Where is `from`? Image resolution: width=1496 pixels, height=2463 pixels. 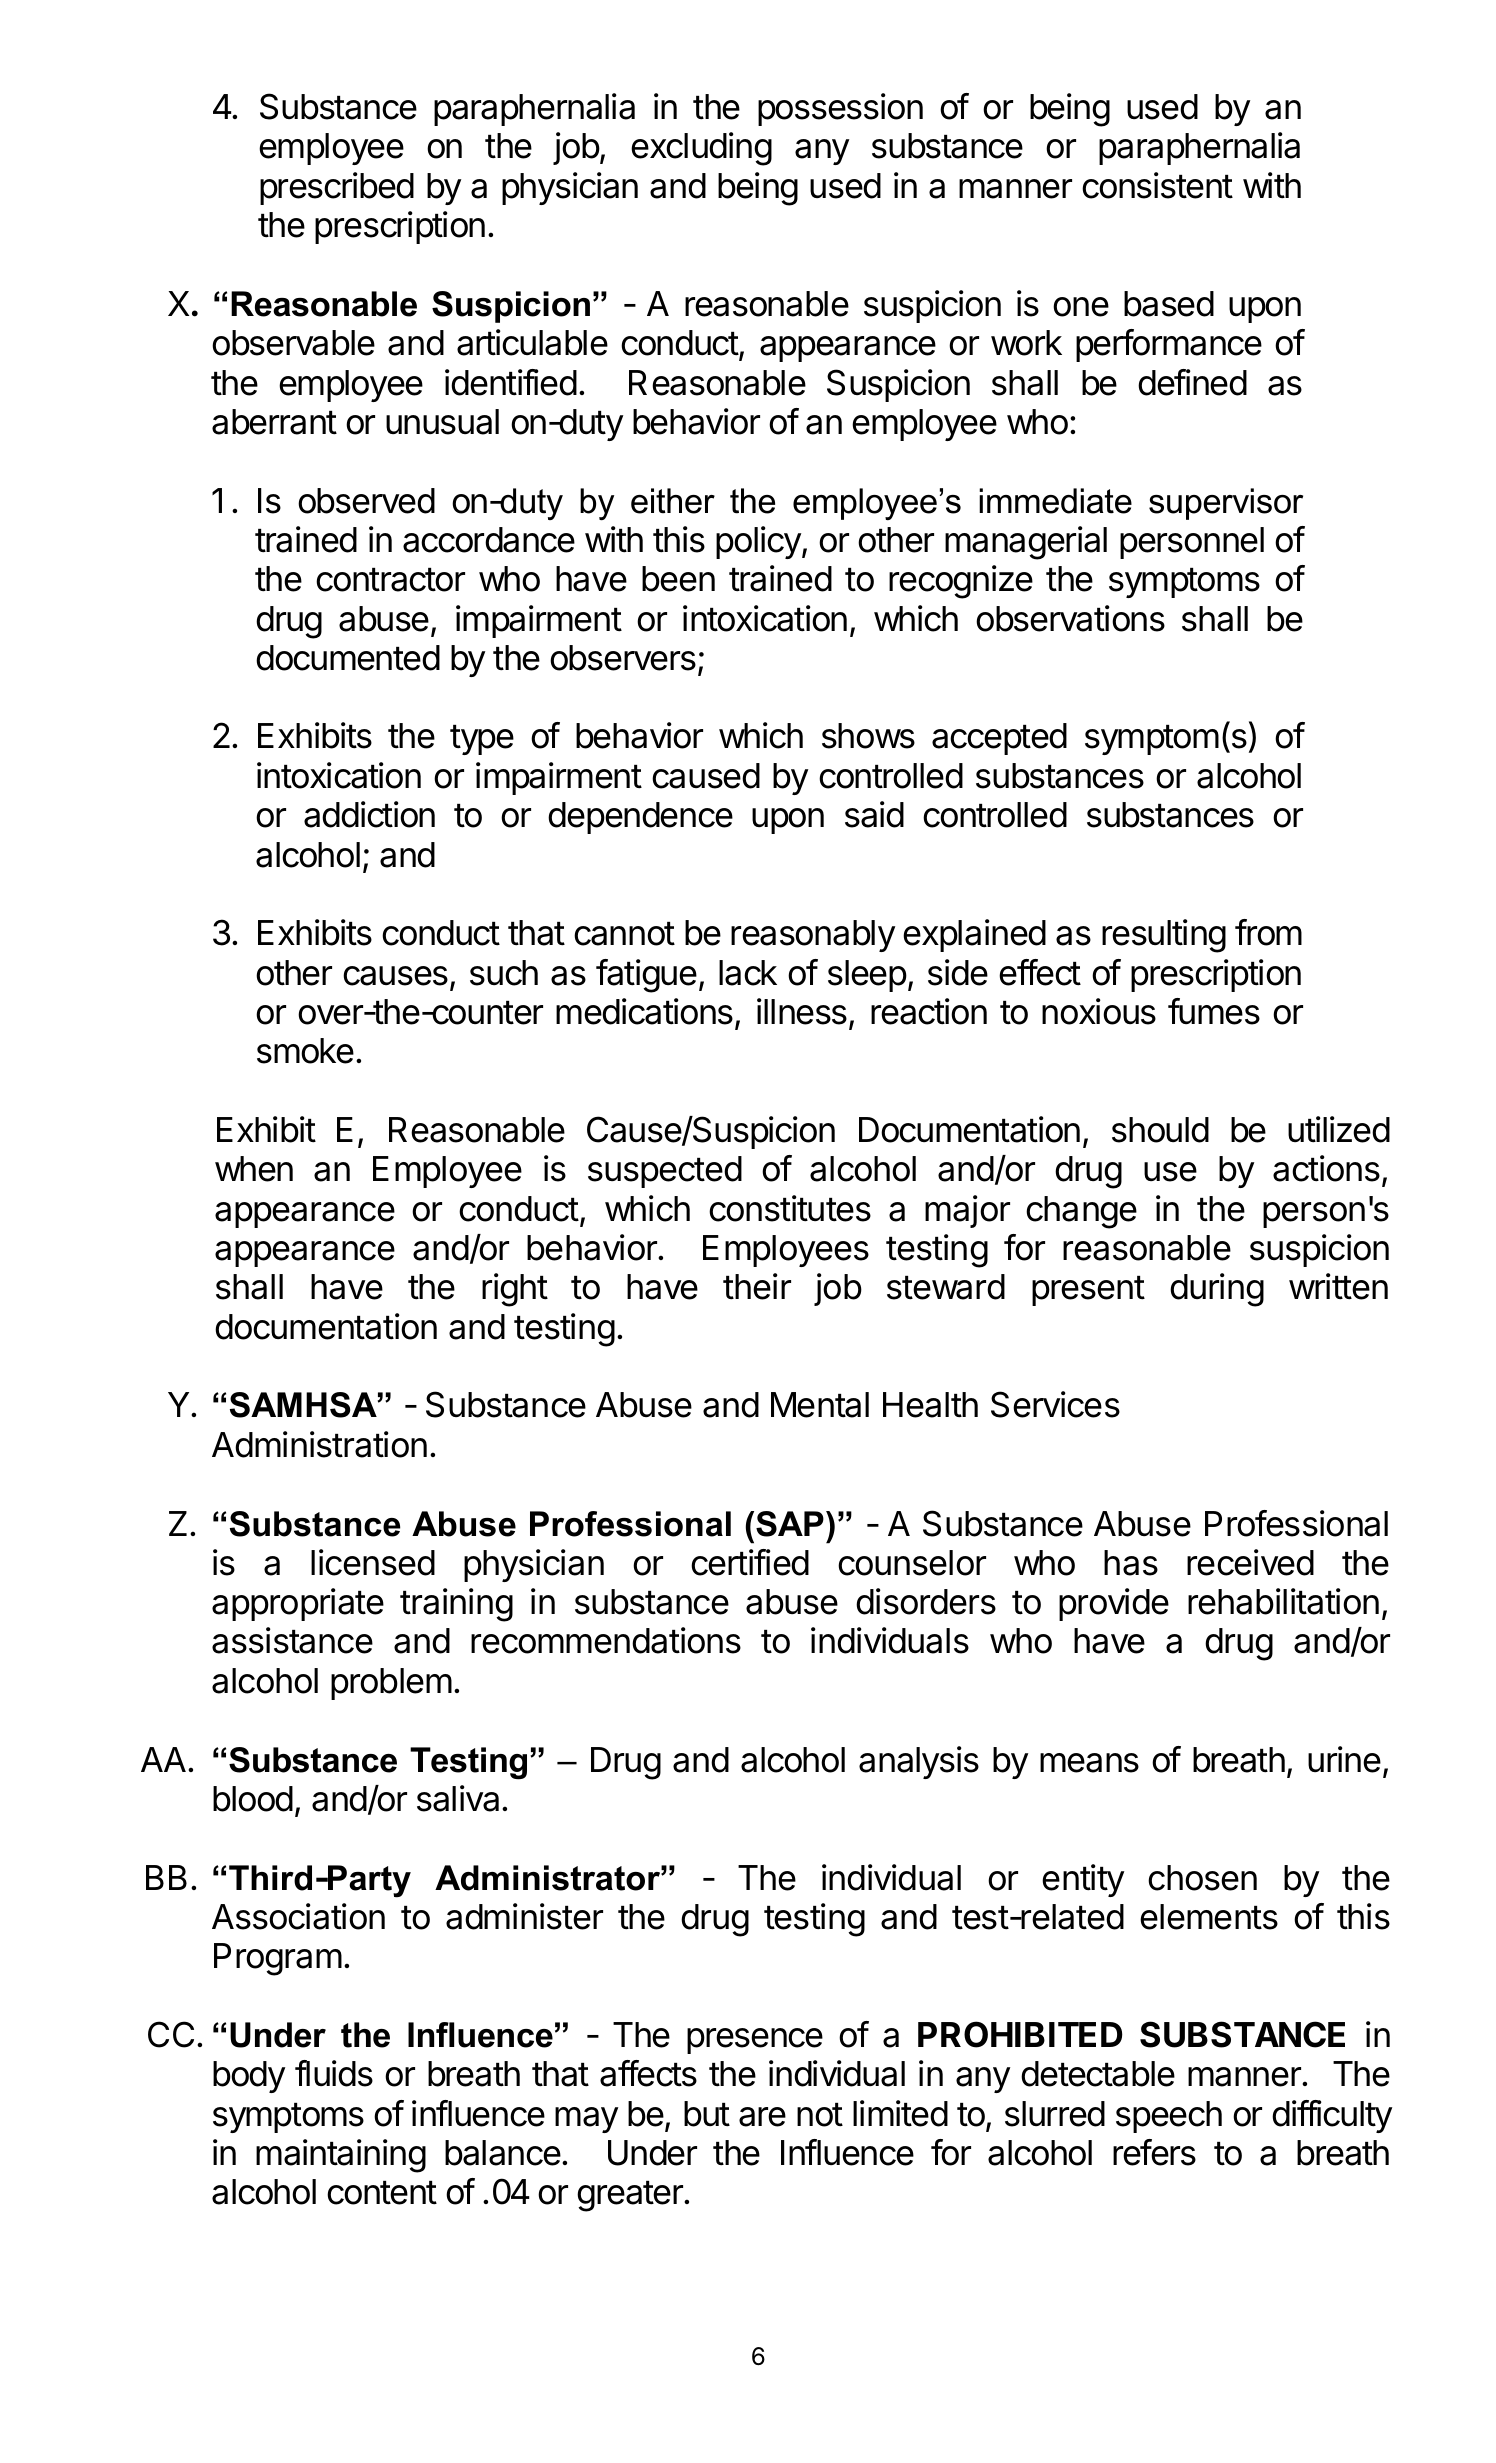 from is located at coordinates (1268, 932).
